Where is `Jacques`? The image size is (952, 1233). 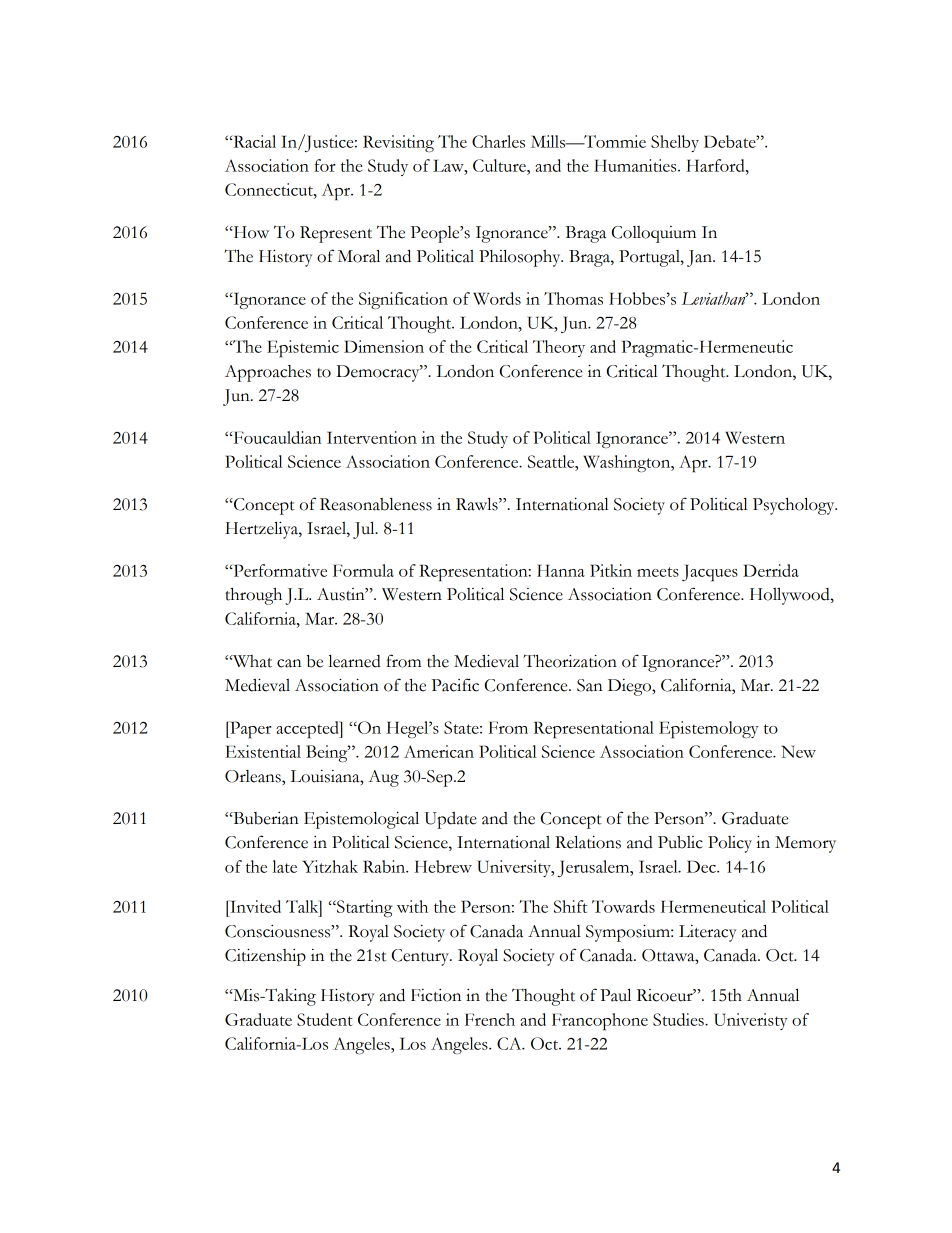 Jacques is located at coordinates (710, 573).
